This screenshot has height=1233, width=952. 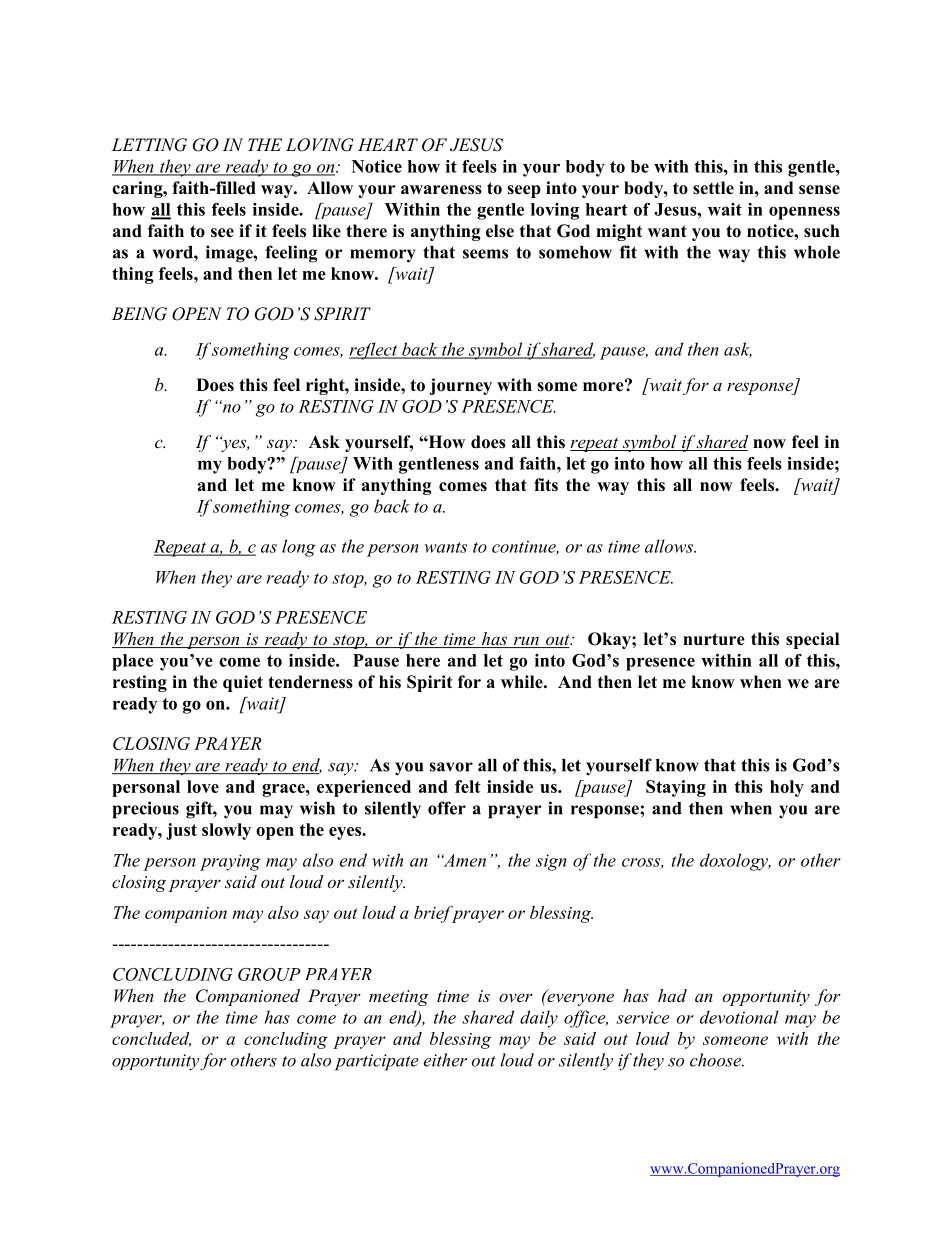 I want to click on settle, so click(x=713, y=188).
